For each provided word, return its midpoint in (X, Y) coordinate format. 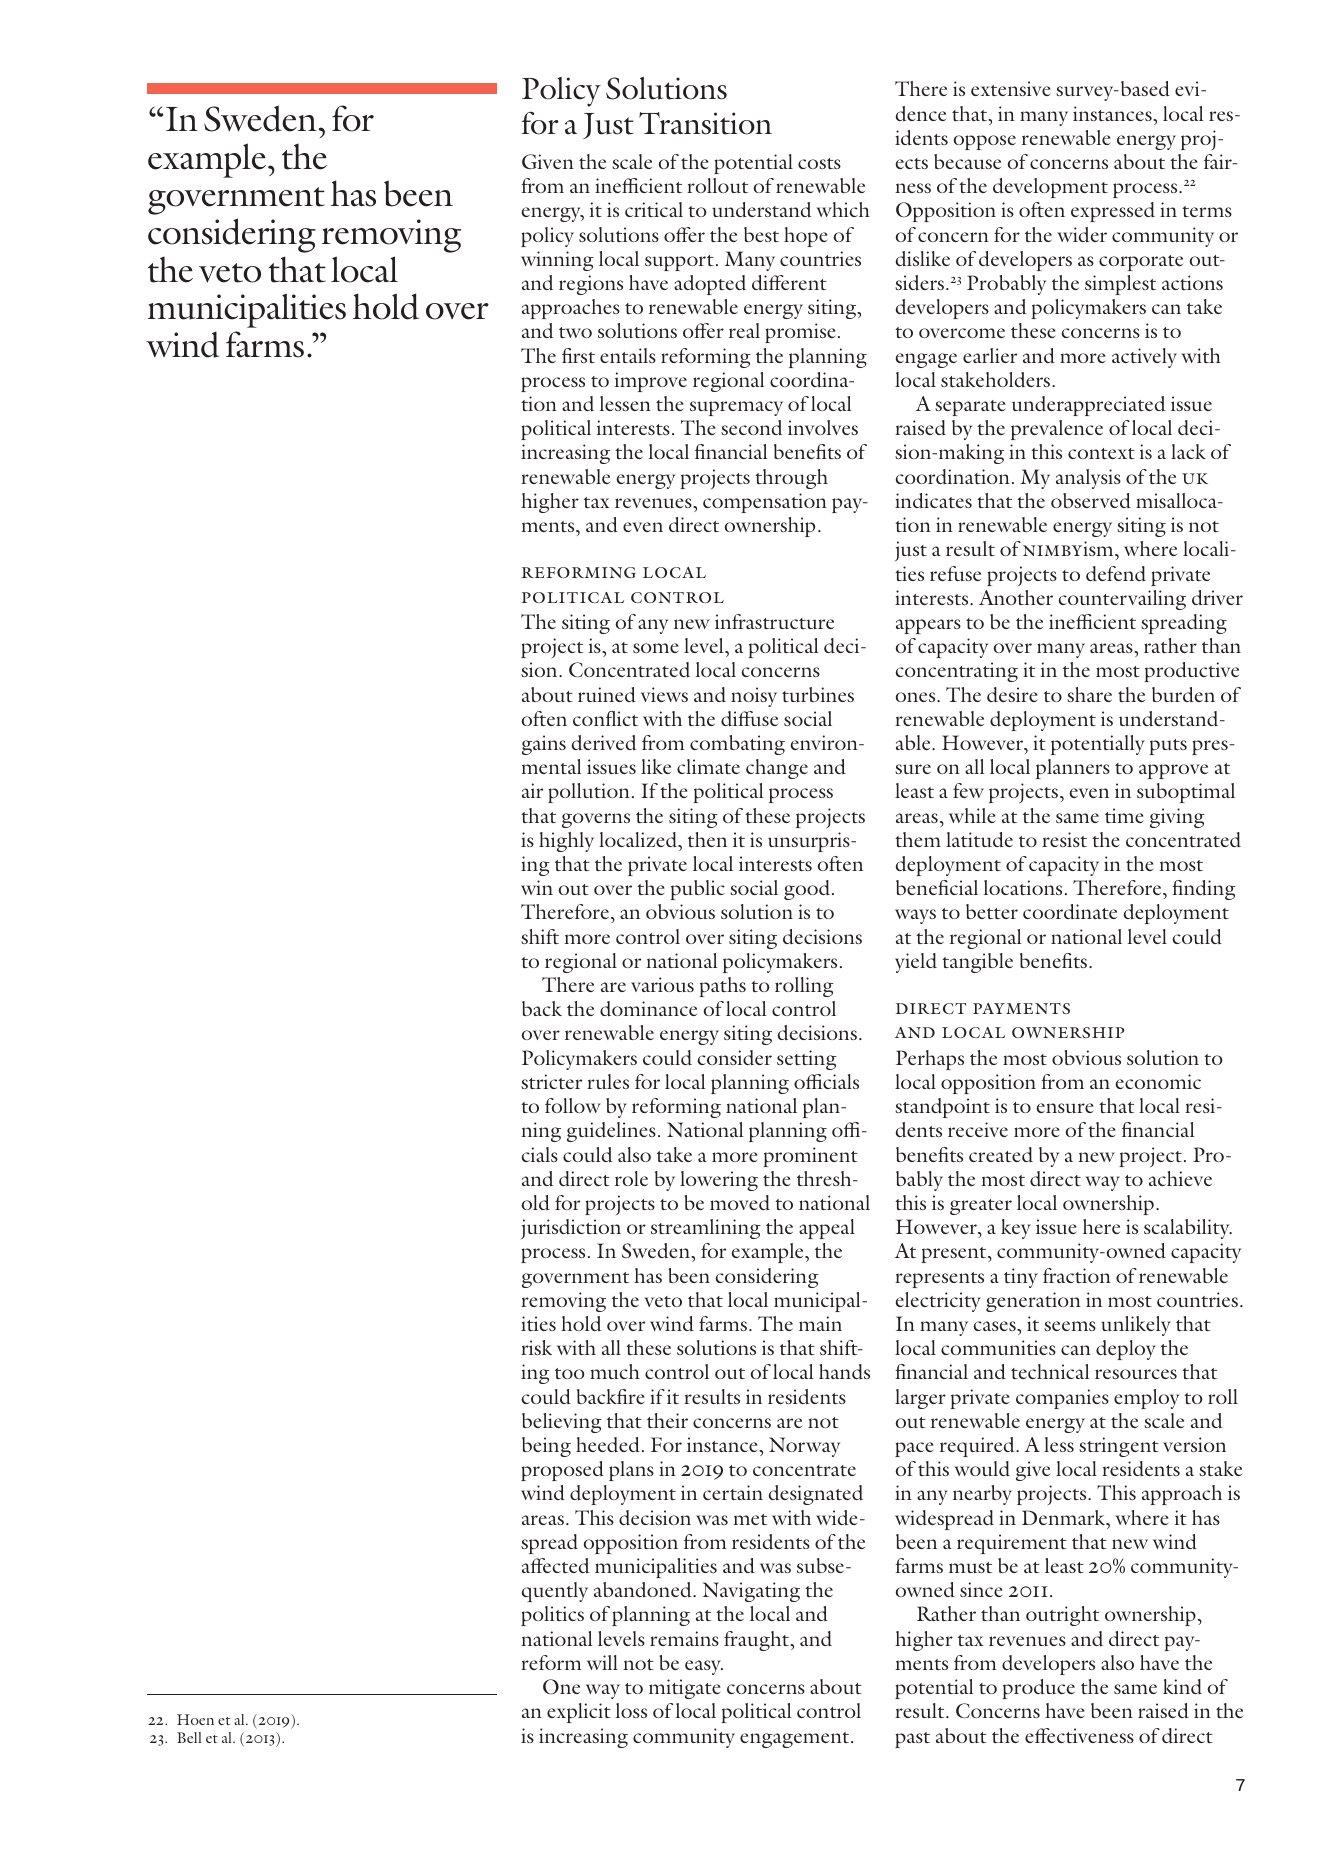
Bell (189, 1737)
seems (1070, 1326)
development (1050, 188)
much (615, 1371)
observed (1091, 500)
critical (654, 209)
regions (591, 285)
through (791, 479)
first (578, 355)
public (697, 890)
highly (566, 842)
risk (536, 1347)
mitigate (684, 1689)
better (992, 911)
